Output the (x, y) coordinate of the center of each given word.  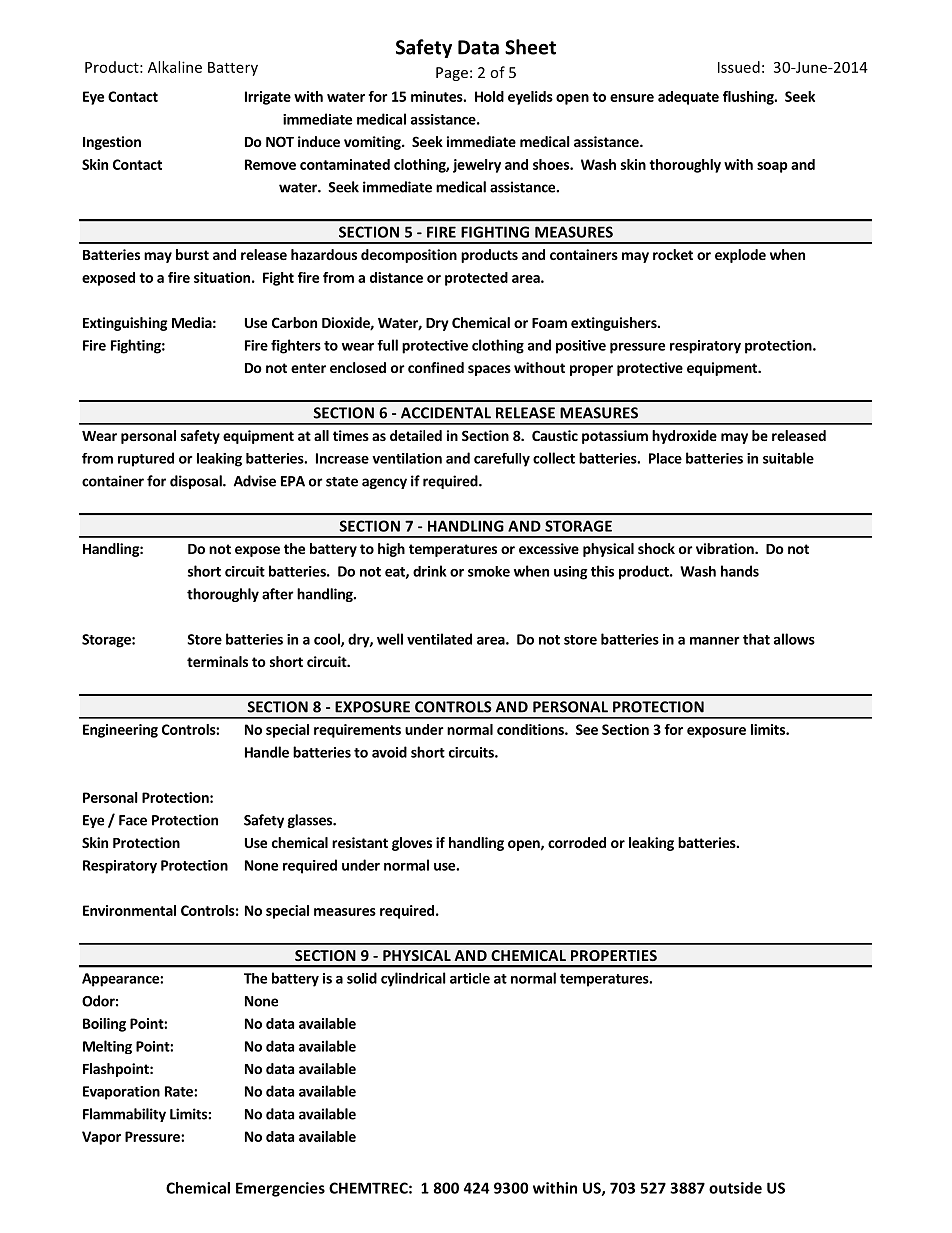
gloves (412, 844)
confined (436, 367)
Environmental (129, 910)
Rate (180, 1091)
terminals (217, 661)
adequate (688, 98)
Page (452, 74)
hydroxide (684, 437)
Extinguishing (125, 324)
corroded (577, 842)
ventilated (439, 639)
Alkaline (175, 67)
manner (715, 641)
